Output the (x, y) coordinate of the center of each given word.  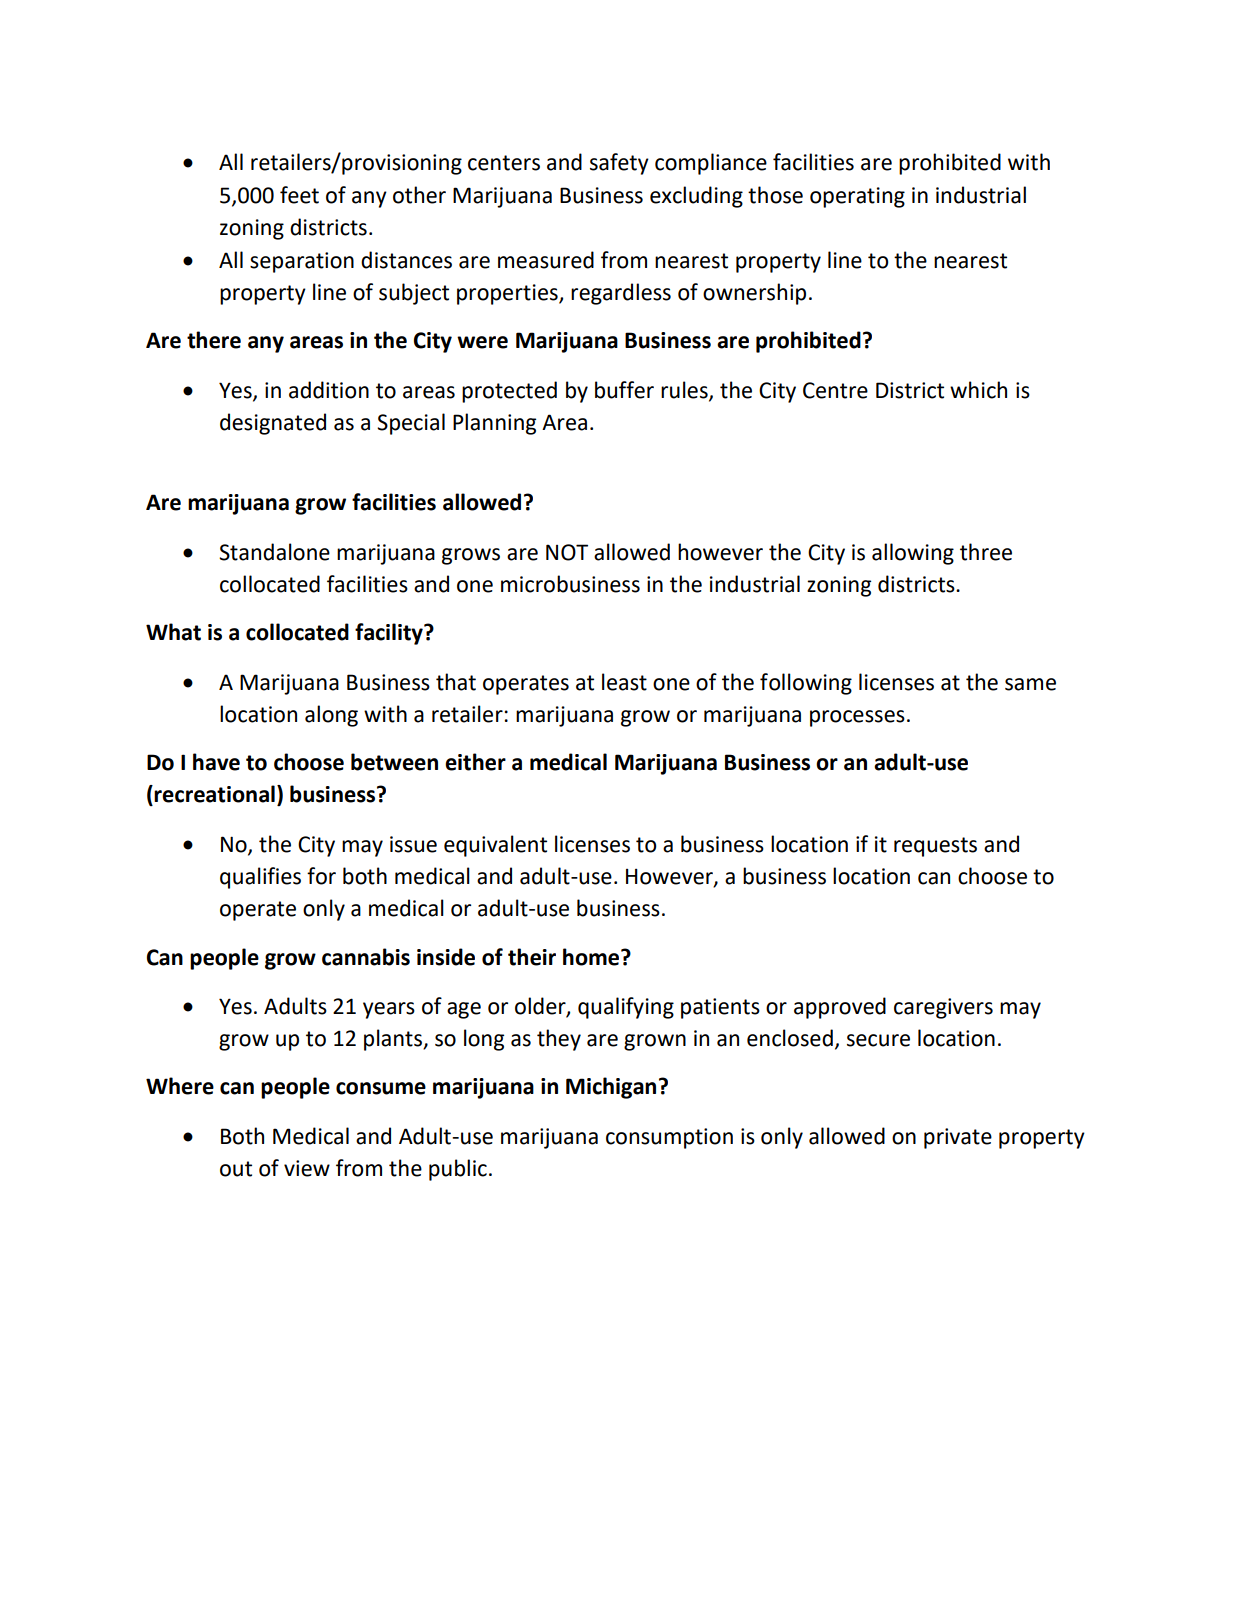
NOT (567, 552)
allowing (913, 554)
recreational (214, 794)
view (307, 1168)
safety (619, 164)
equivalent (495, 846)
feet (299, 195)
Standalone (274, 552)
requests (935, 847)
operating (857, 197)
